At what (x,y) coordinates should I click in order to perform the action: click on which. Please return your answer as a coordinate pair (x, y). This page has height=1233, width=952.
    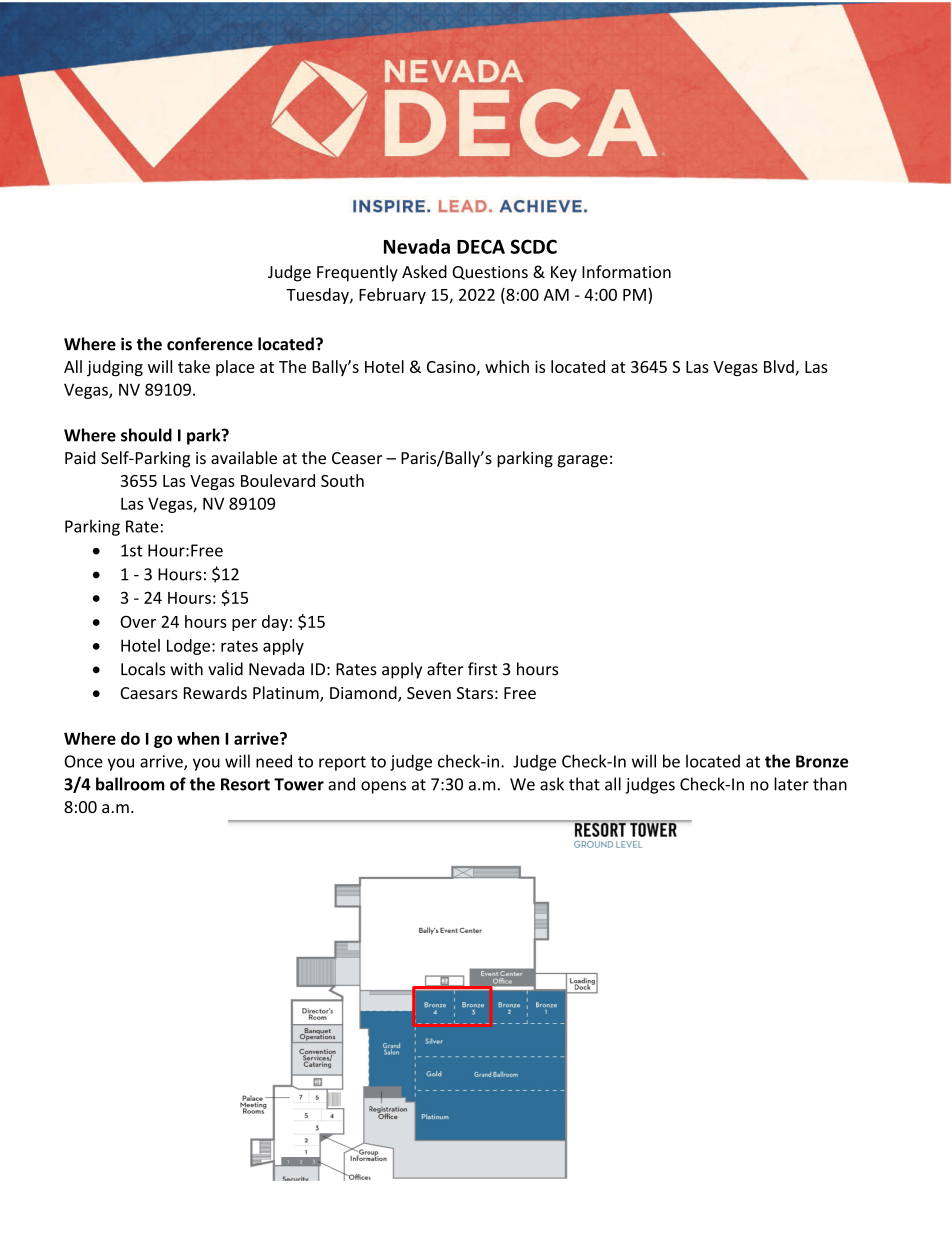
    Looking at the image, I should click on (507, 366).
